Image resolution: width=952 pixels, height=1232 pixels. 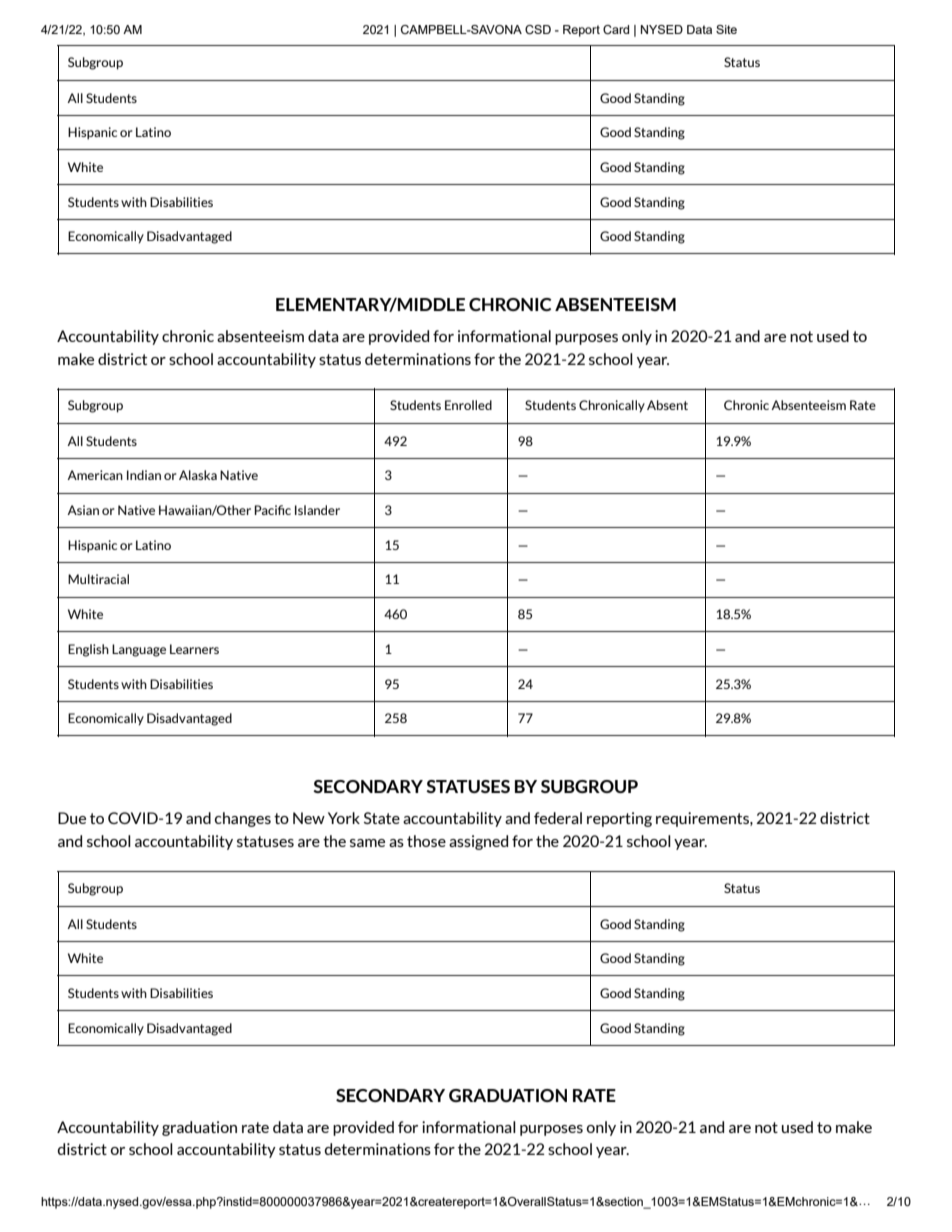 I want to click on Islander, so click(x=317, y=510).
